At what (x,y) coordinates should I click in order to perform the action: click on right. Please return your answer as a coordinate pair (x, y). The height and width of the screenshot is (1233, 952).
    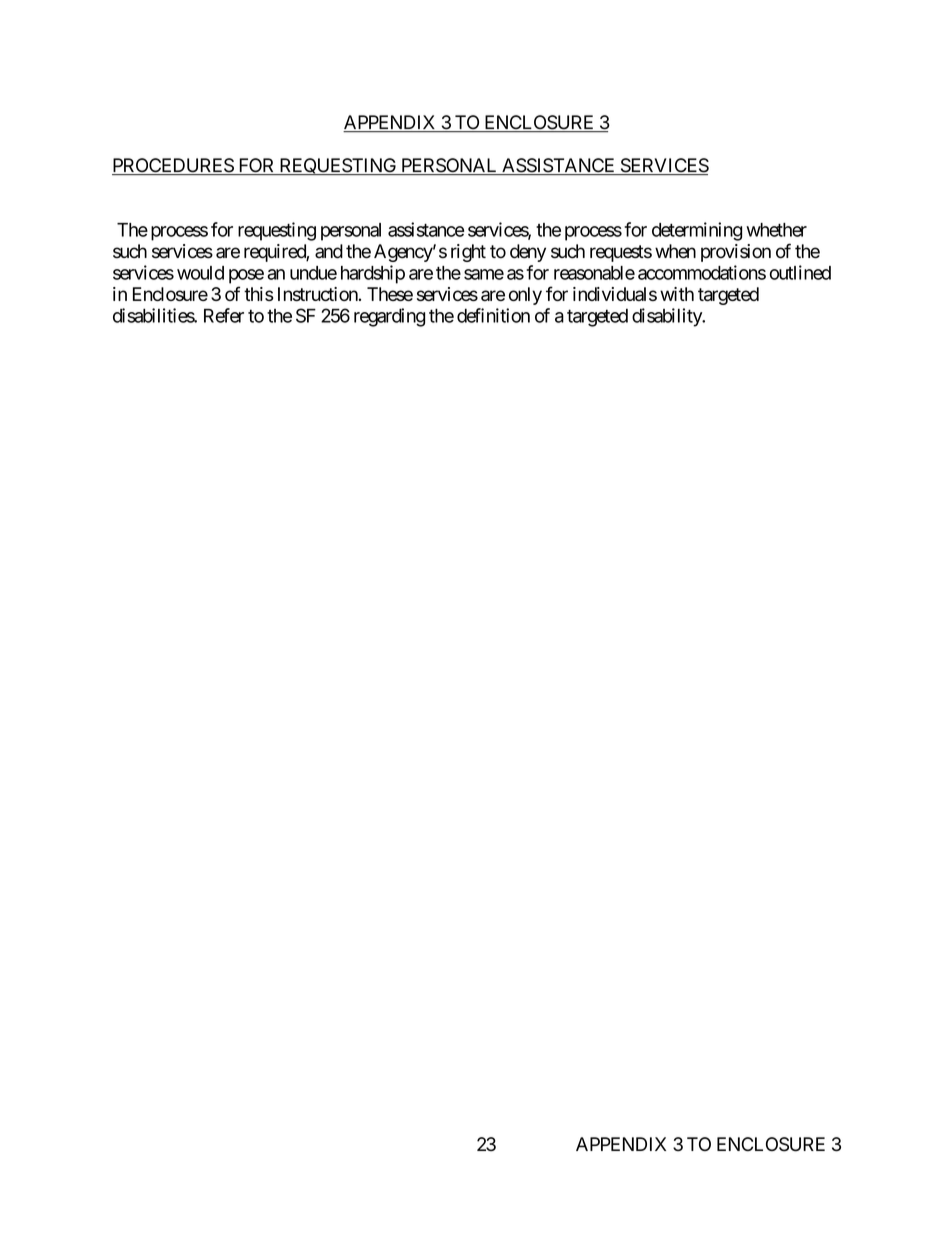
    Looking at the image, I should click on (468, 253).
